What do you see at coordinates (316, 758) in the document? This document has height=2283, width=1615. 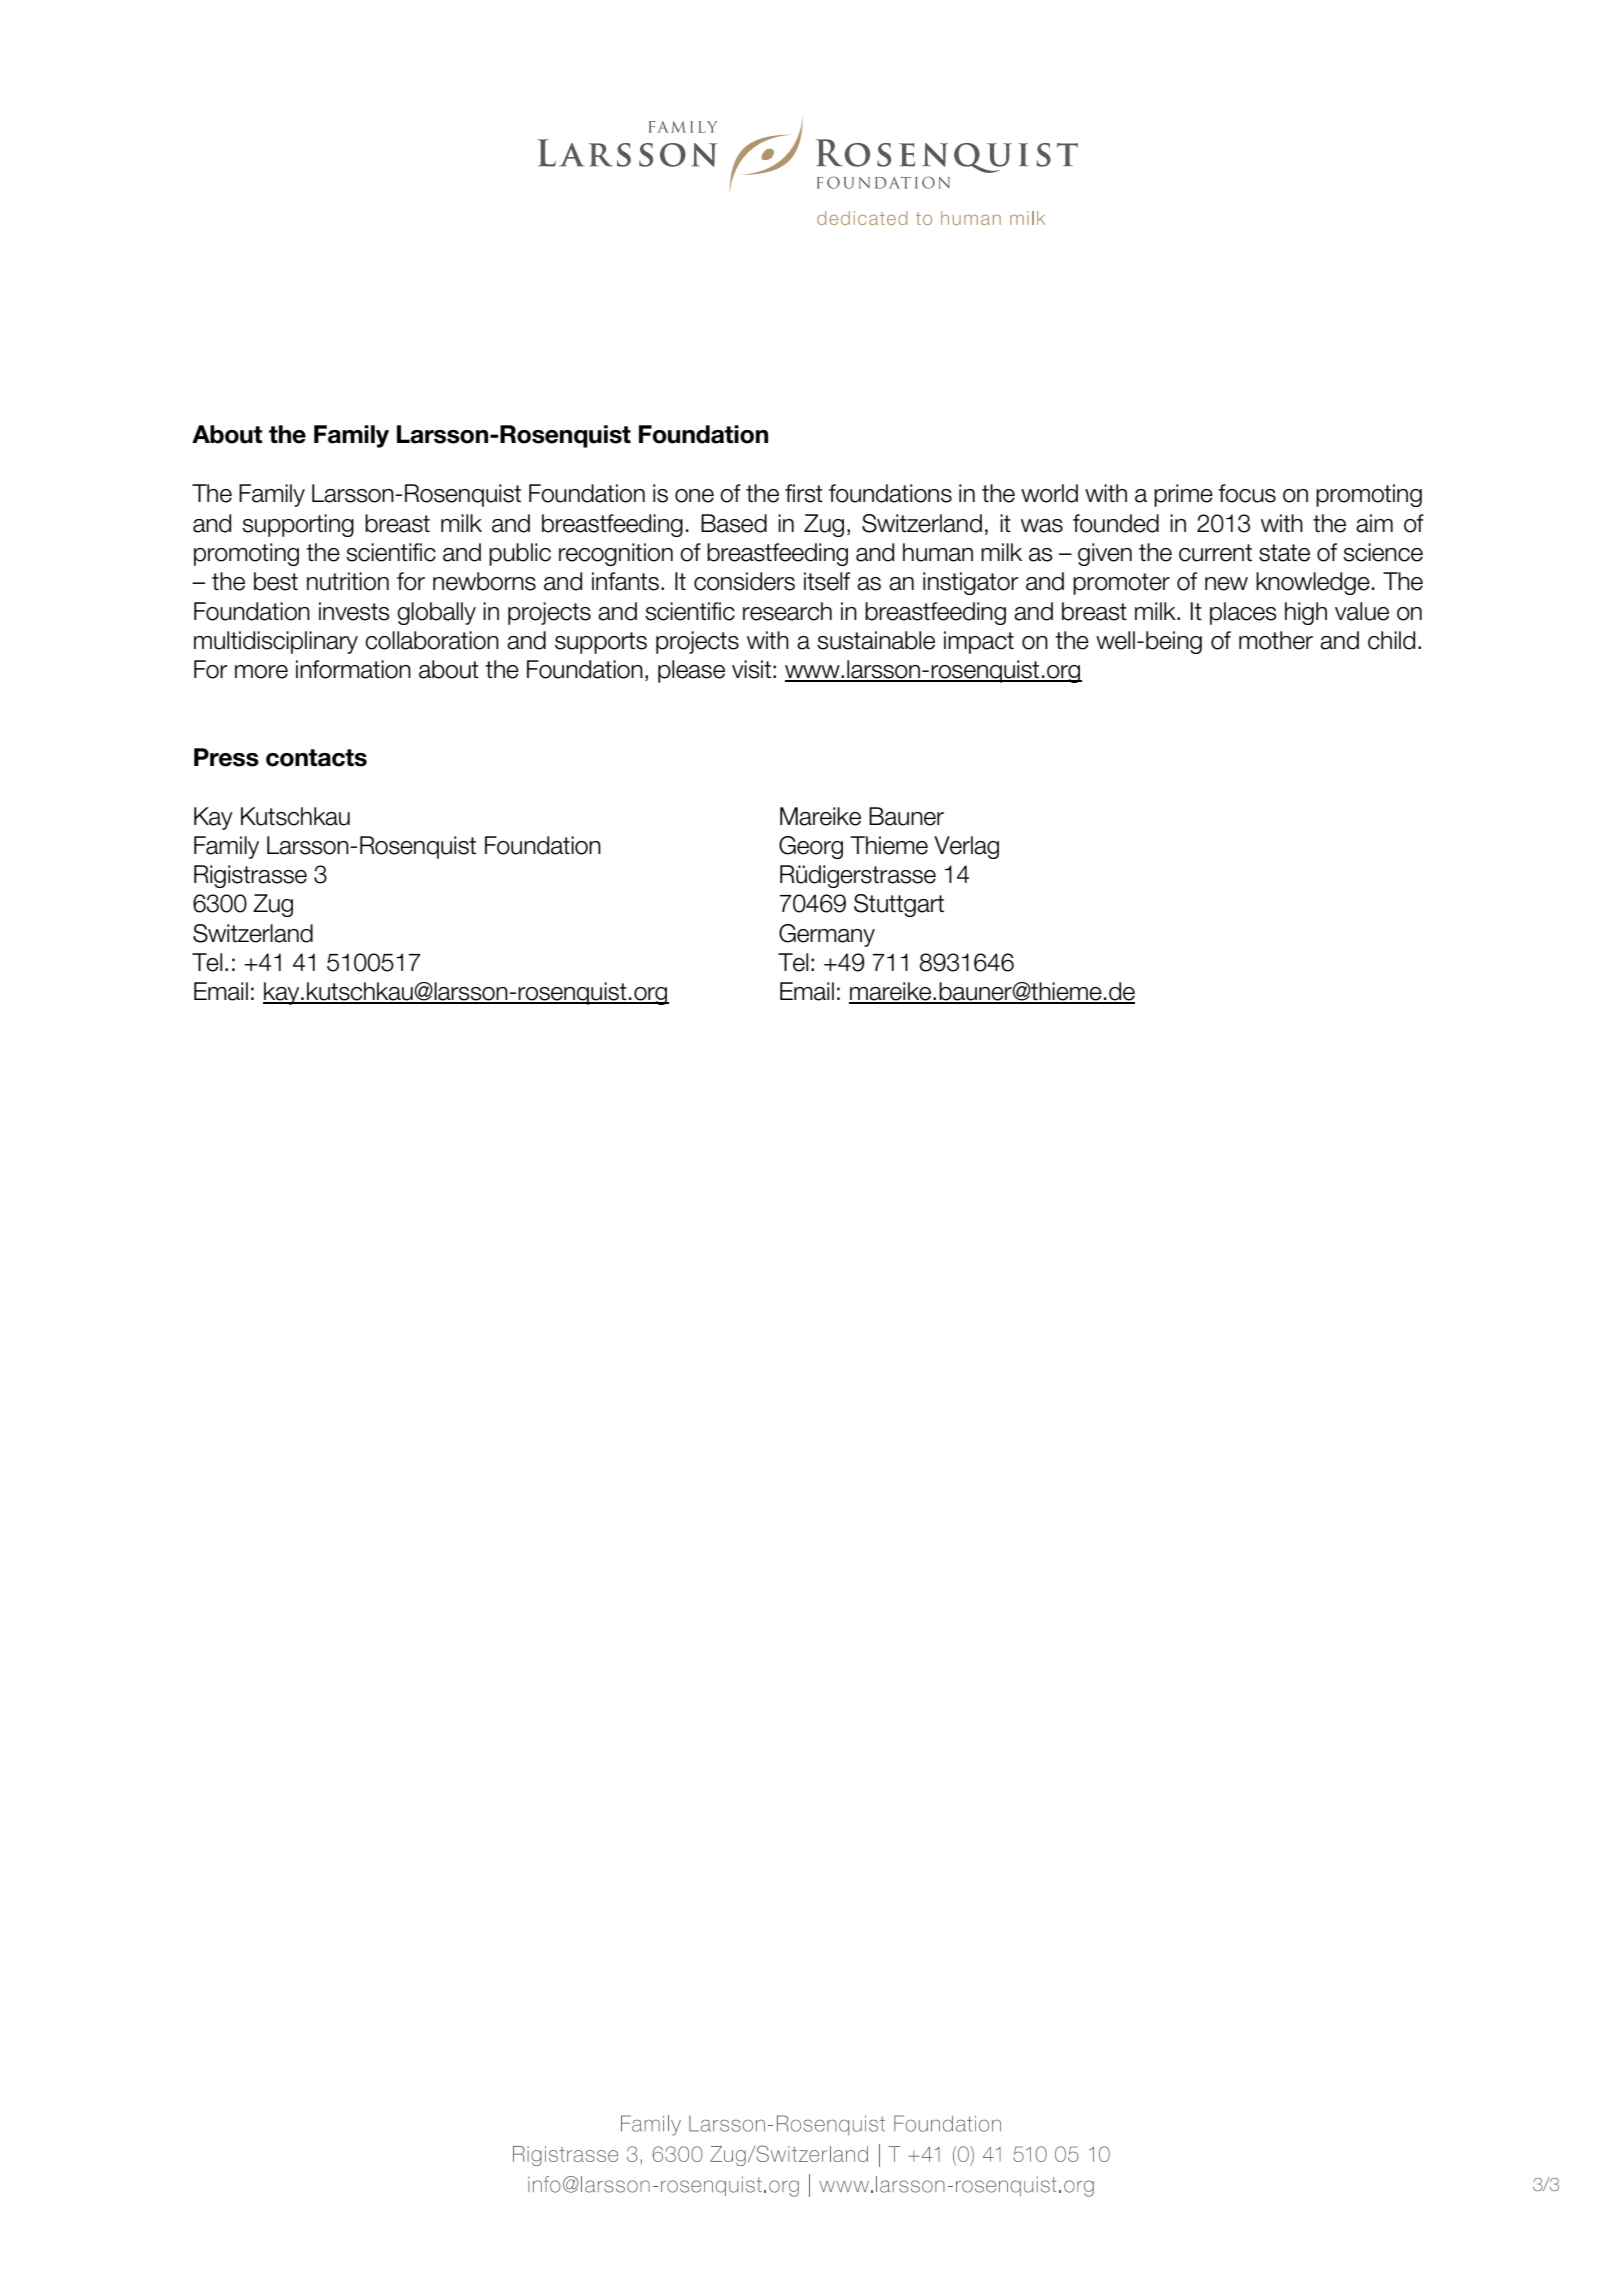 I see `contacts` at bounding box center [316, 758].
